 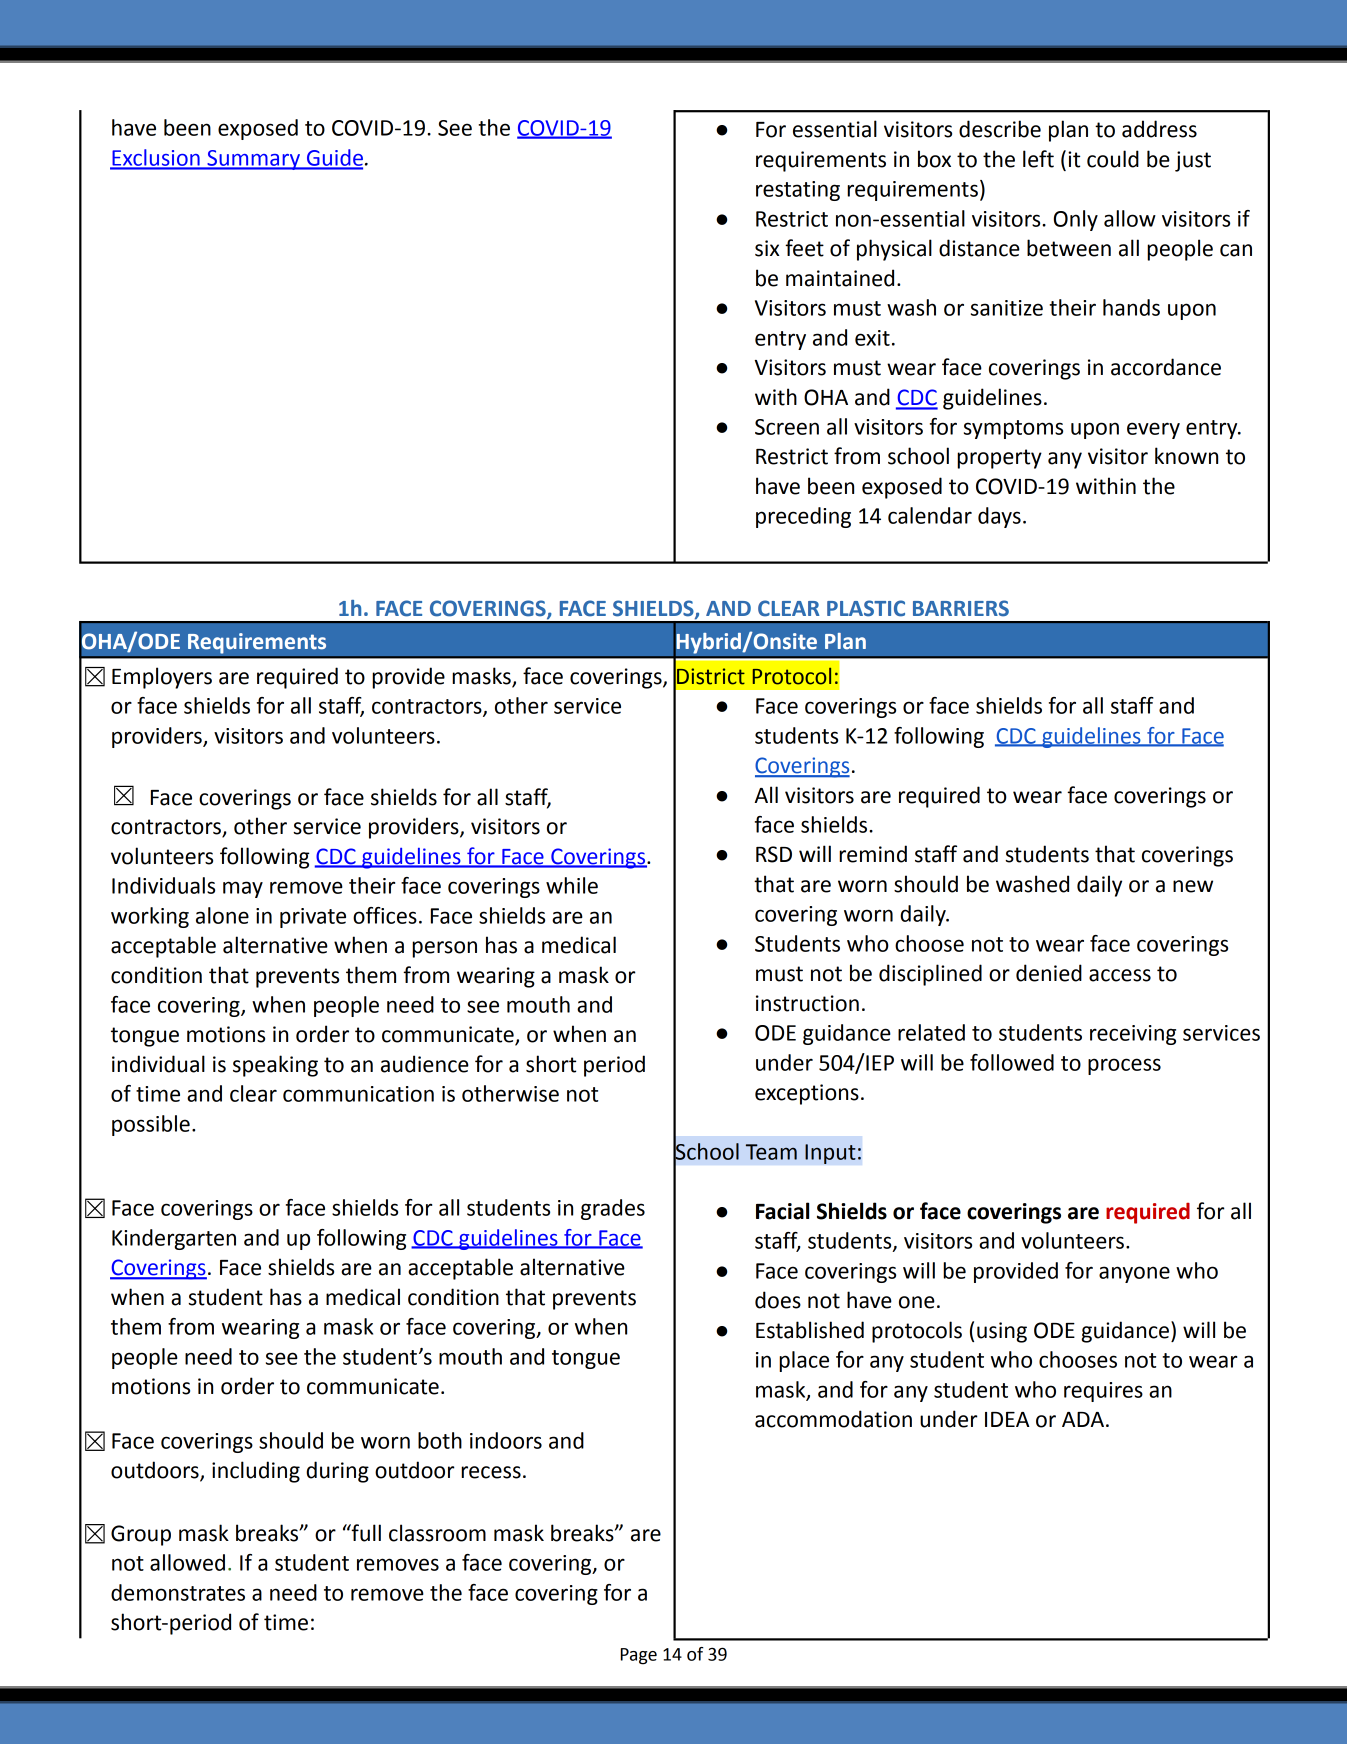 I want to click on speaking, so click(x=275, y=1066).
